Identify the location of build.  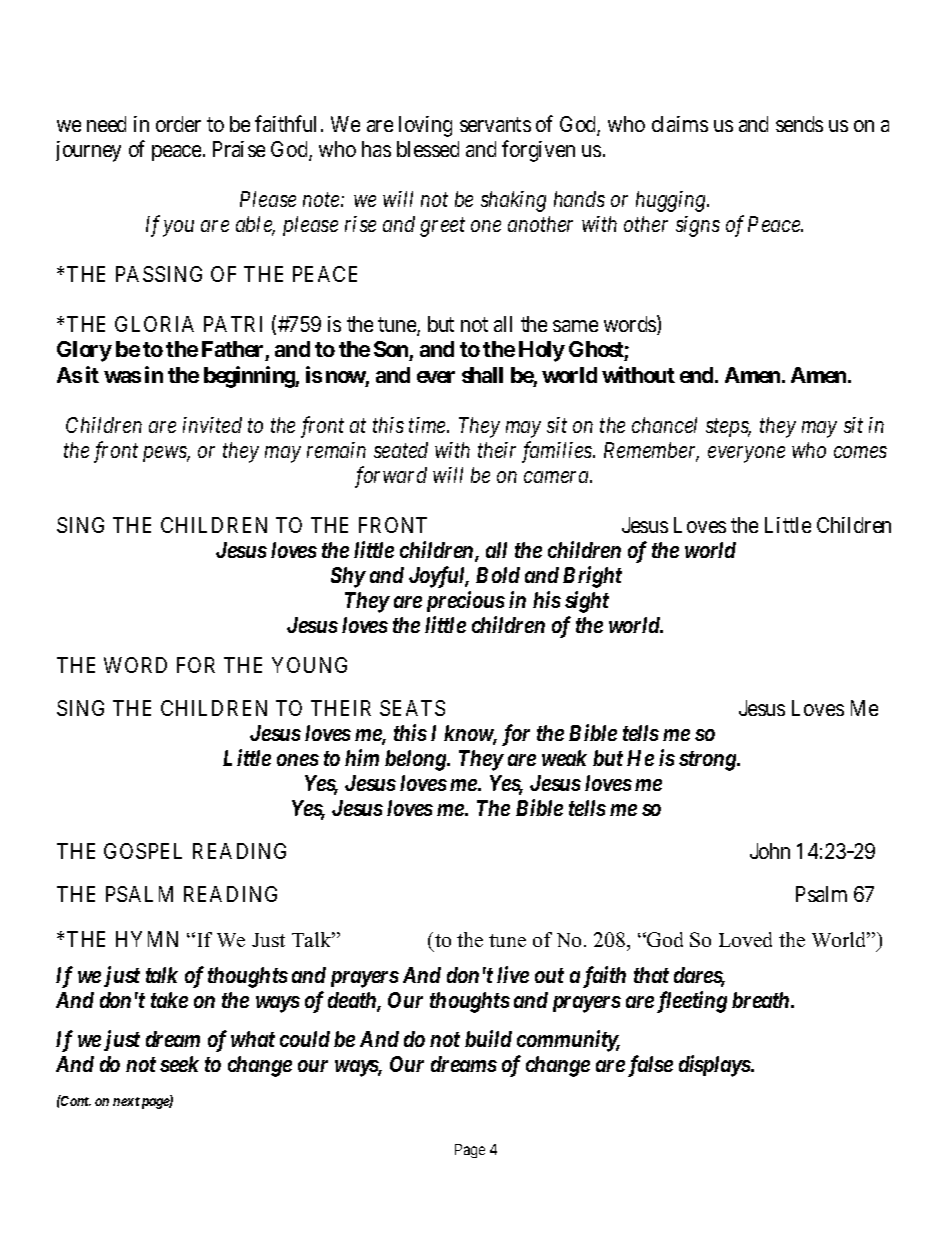
(488, 1038).
